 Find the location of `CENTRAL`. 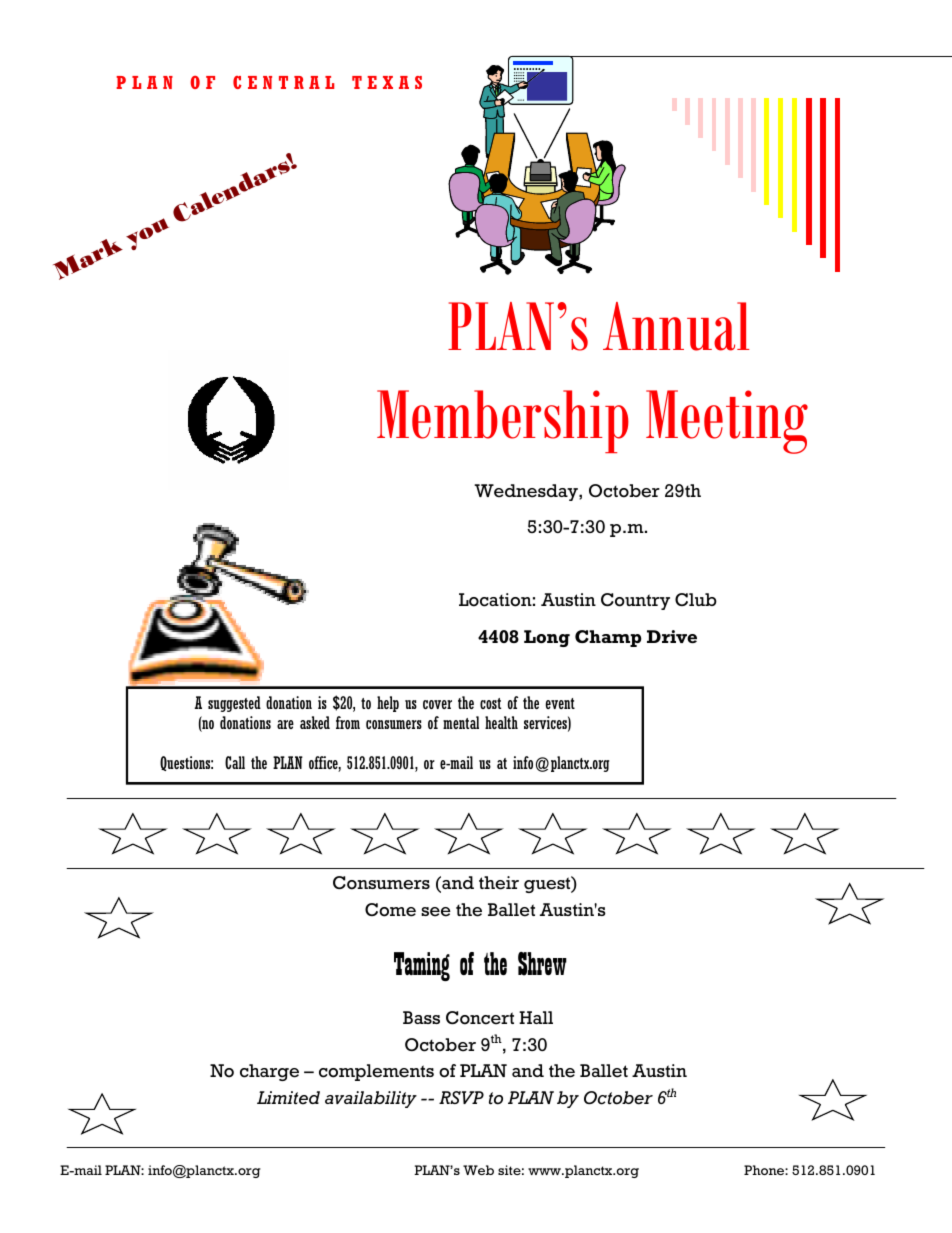

CENTRAL is located at coordinates (283, 82).
